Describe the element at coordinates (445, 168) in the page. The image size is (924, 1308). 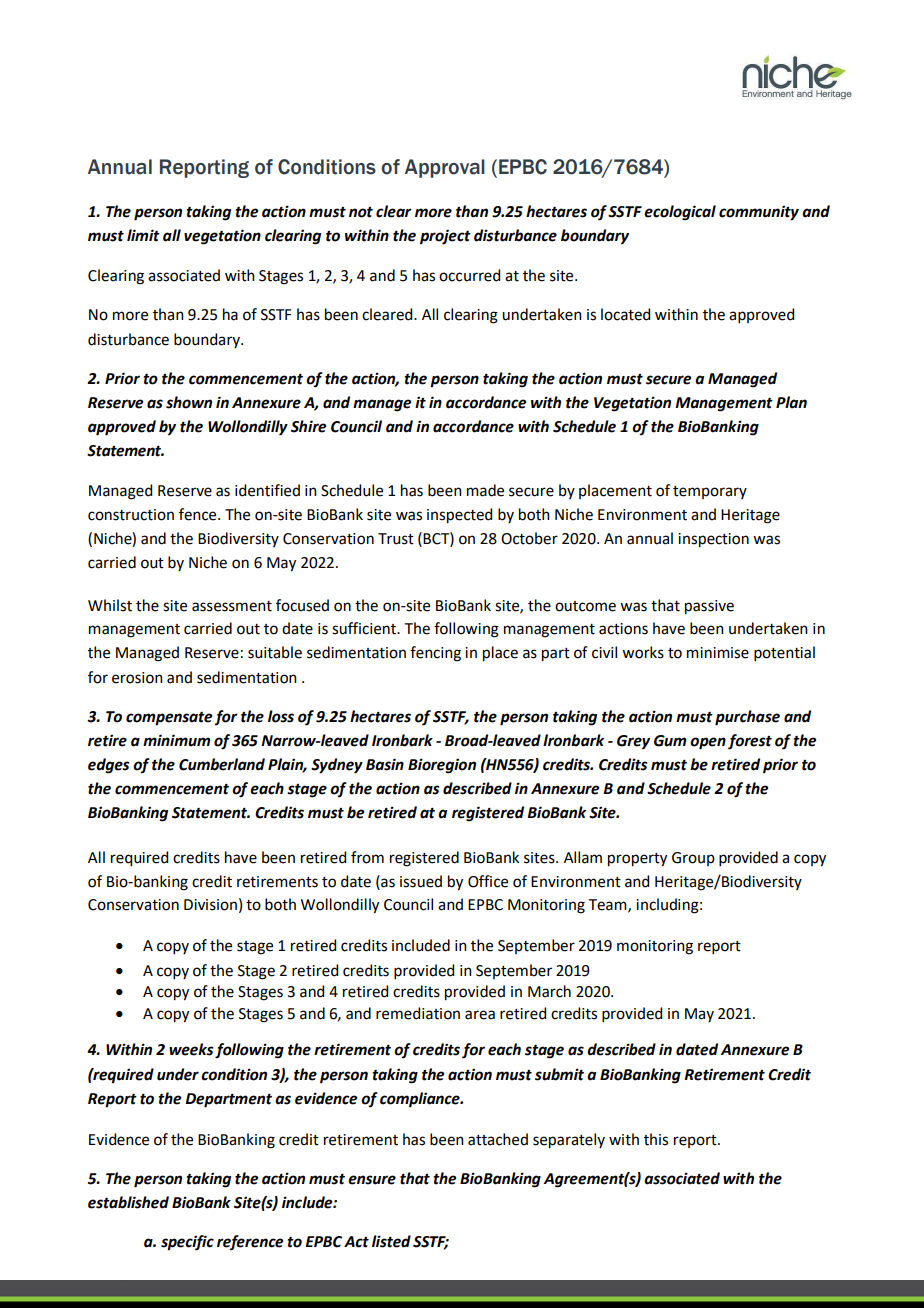
I see `Approval` at that location.
